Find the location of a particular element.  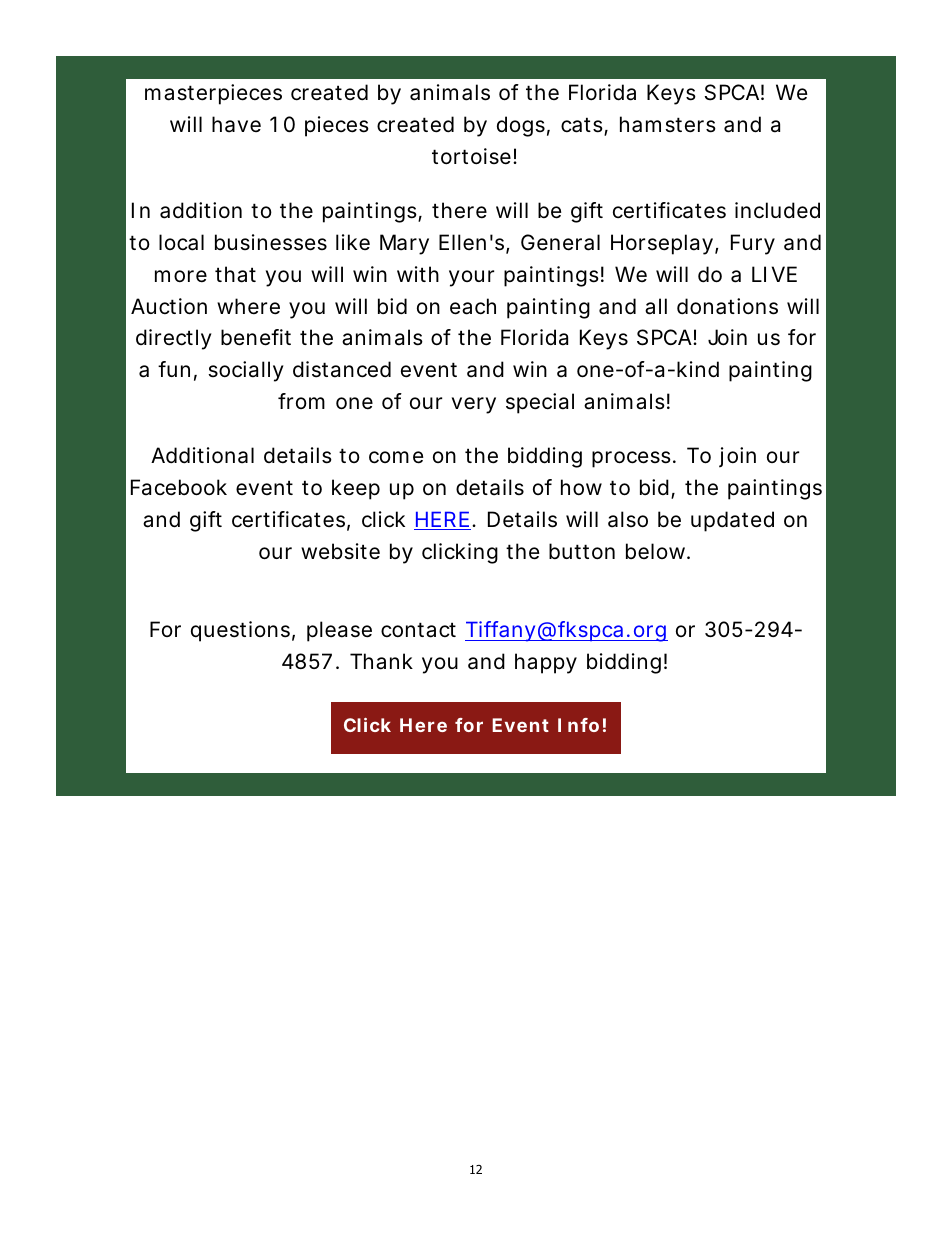

below is located at coordinates (657, 551).
